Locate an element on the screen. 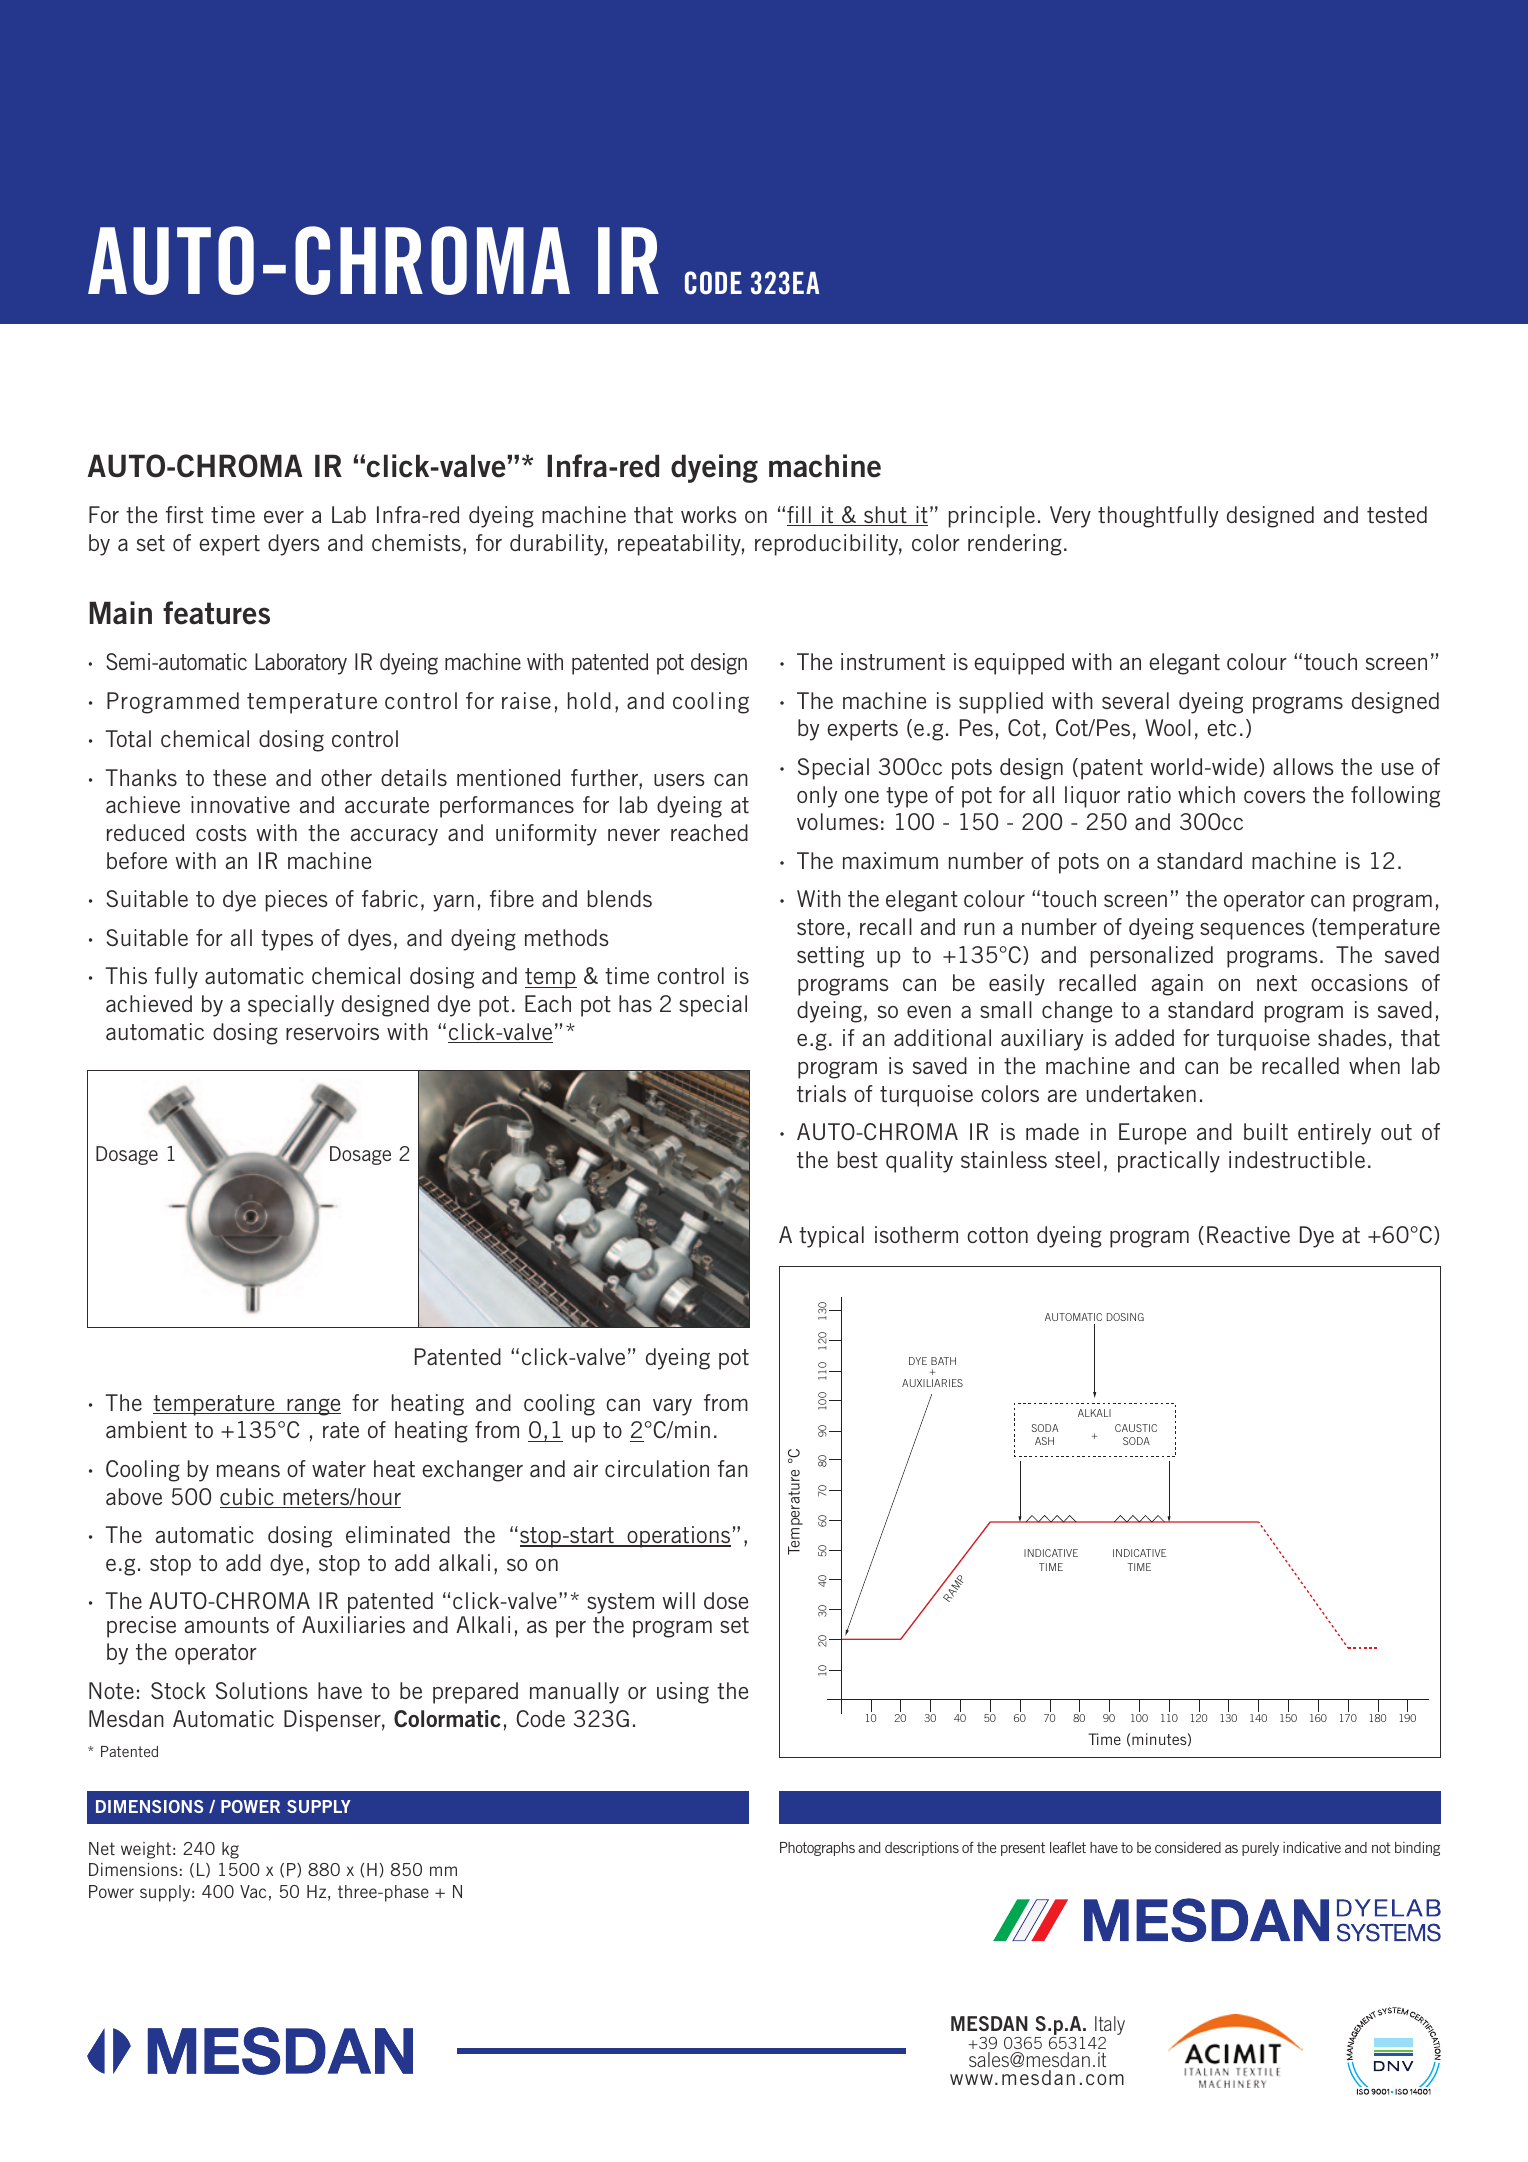 The image size is (1528, 2162). features is located at coordinates (216, 613).
